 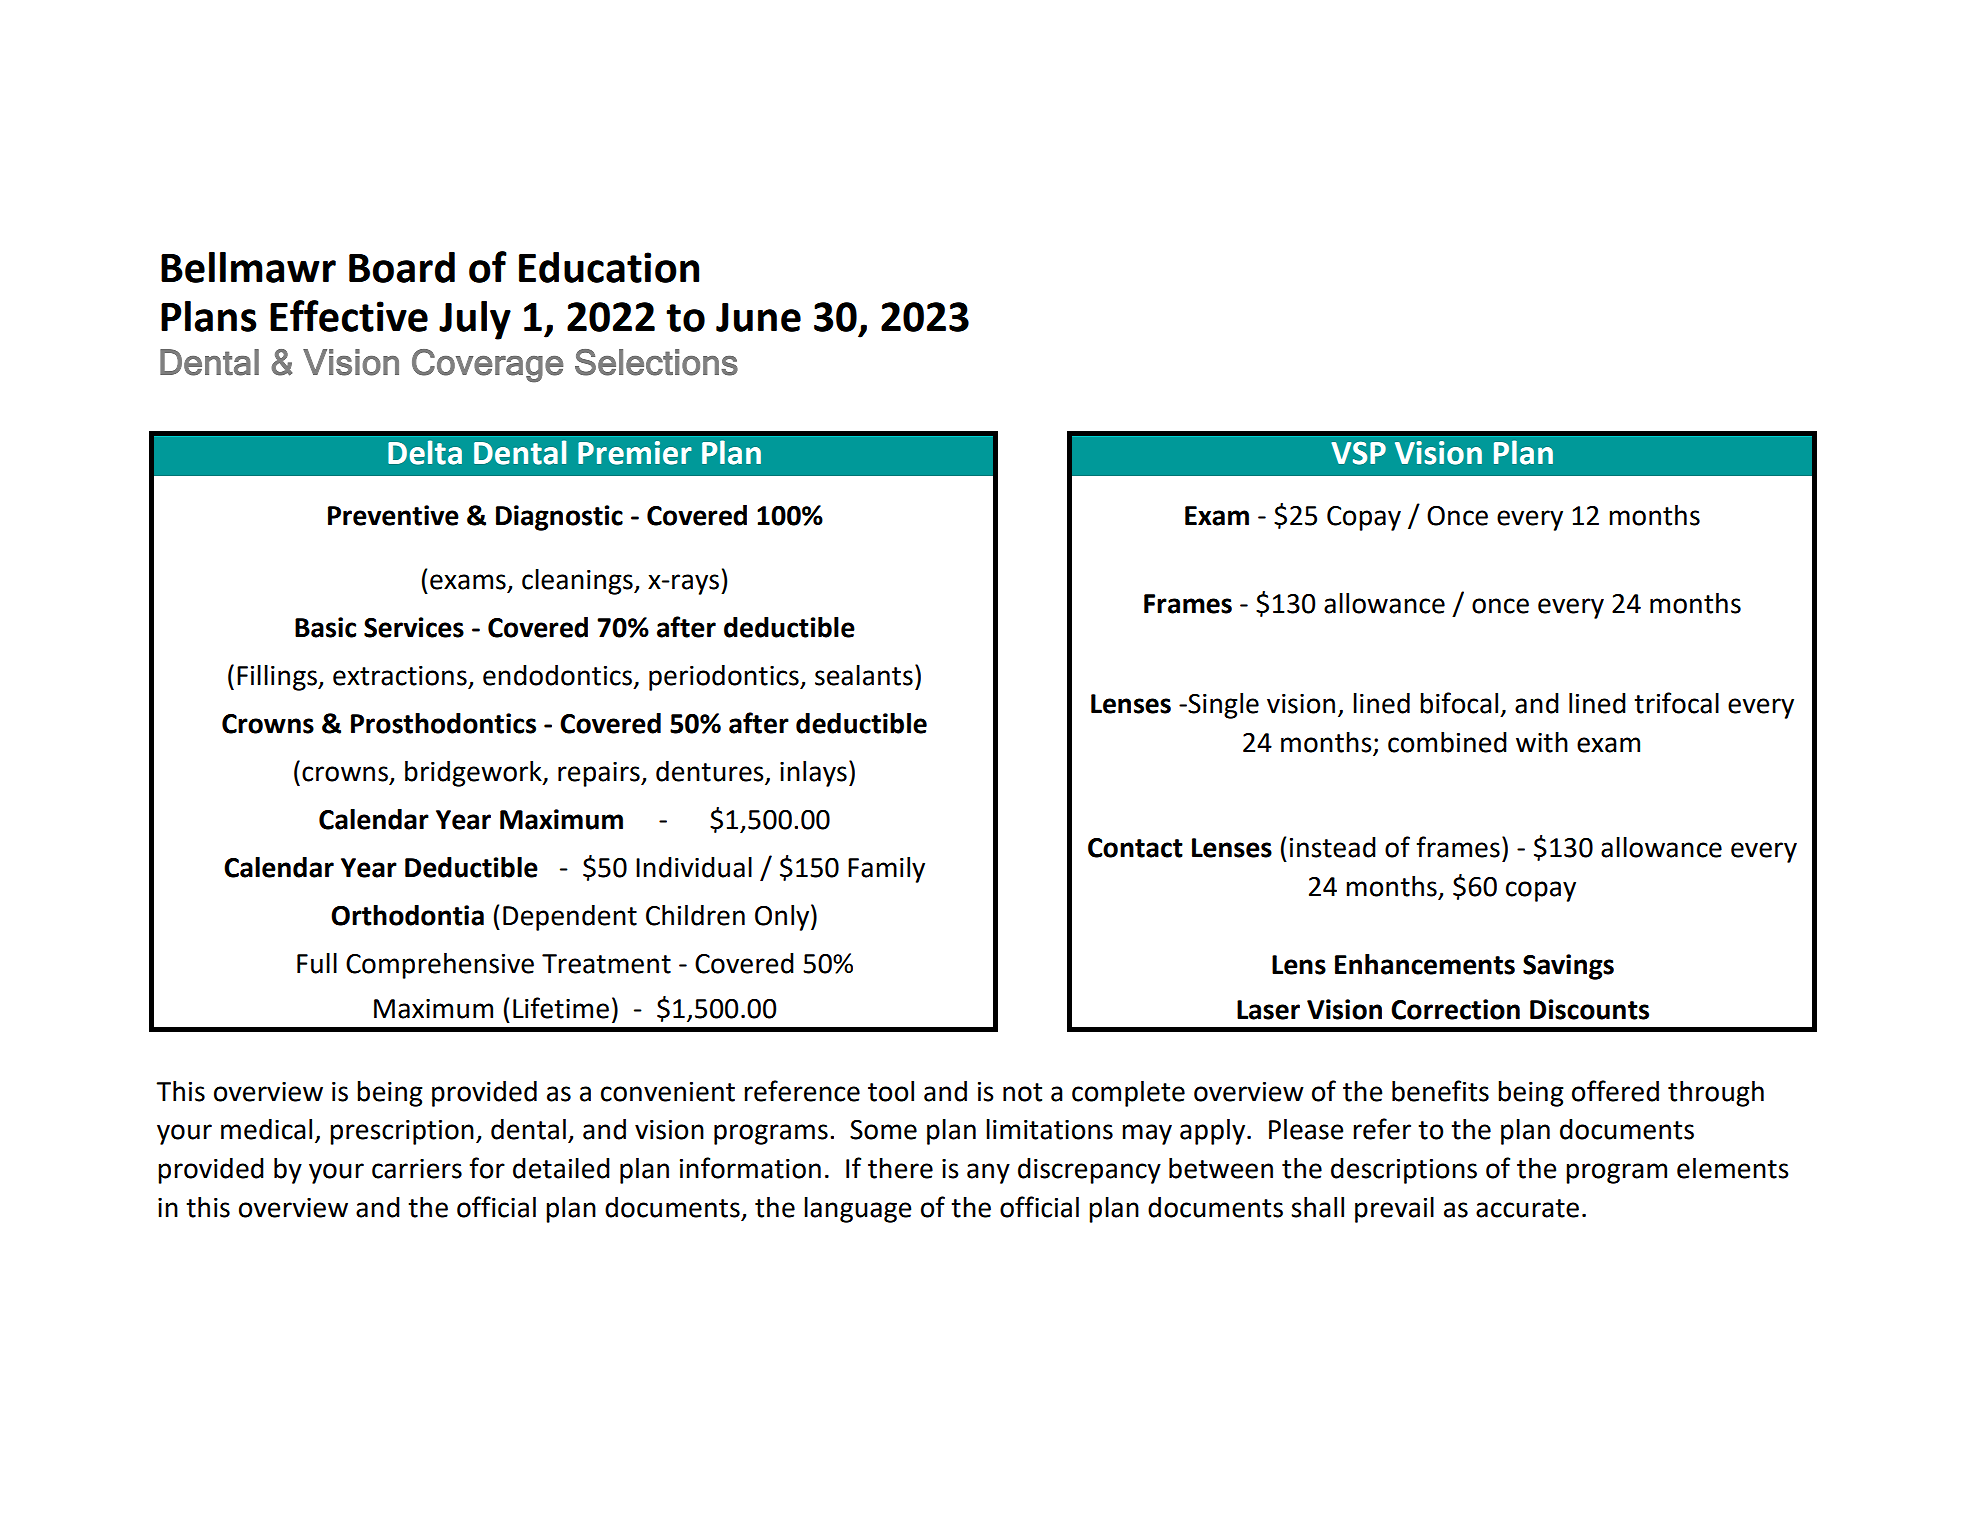 I want to click on carriers, so click(x=417, y=1169).
